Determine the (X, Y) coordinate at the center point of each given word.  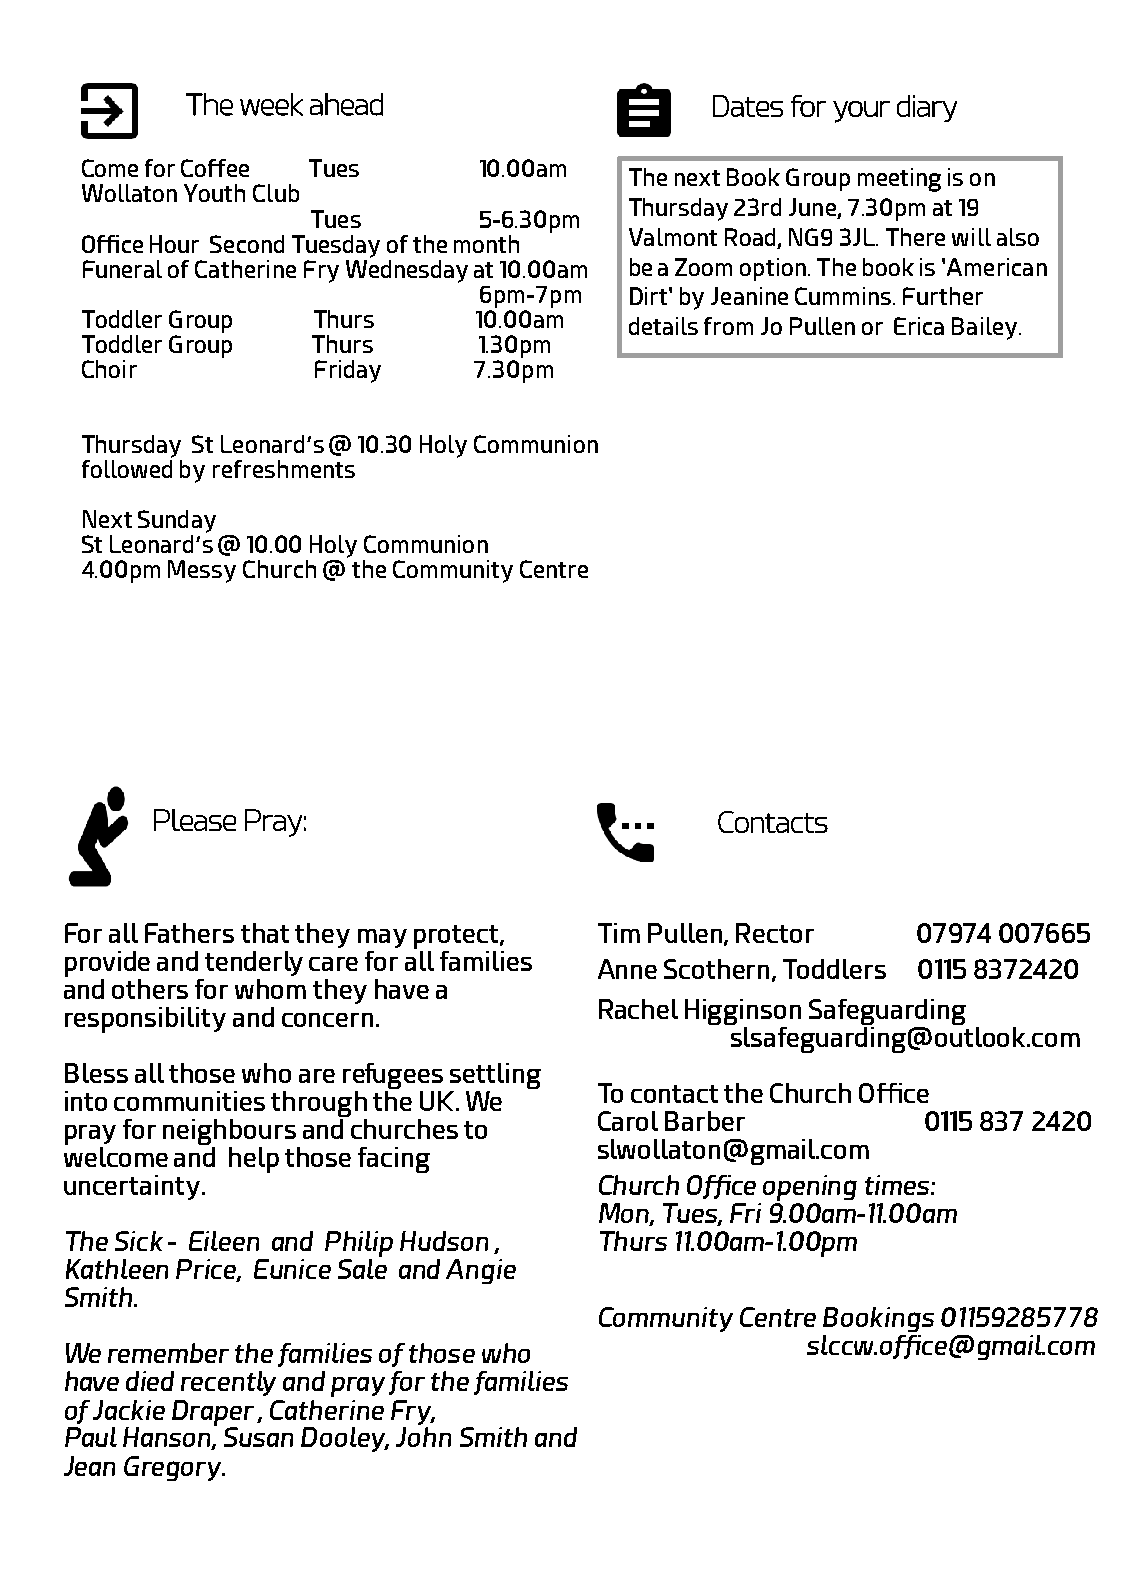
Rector (775, 933)
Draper (213, 1413)
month (486, 244)
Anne (627, 969)
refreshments (284, 469)
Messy (202, 571)
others (150, 989)
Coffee (215, 168)
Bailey (986, 328)
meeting (899, 180)
